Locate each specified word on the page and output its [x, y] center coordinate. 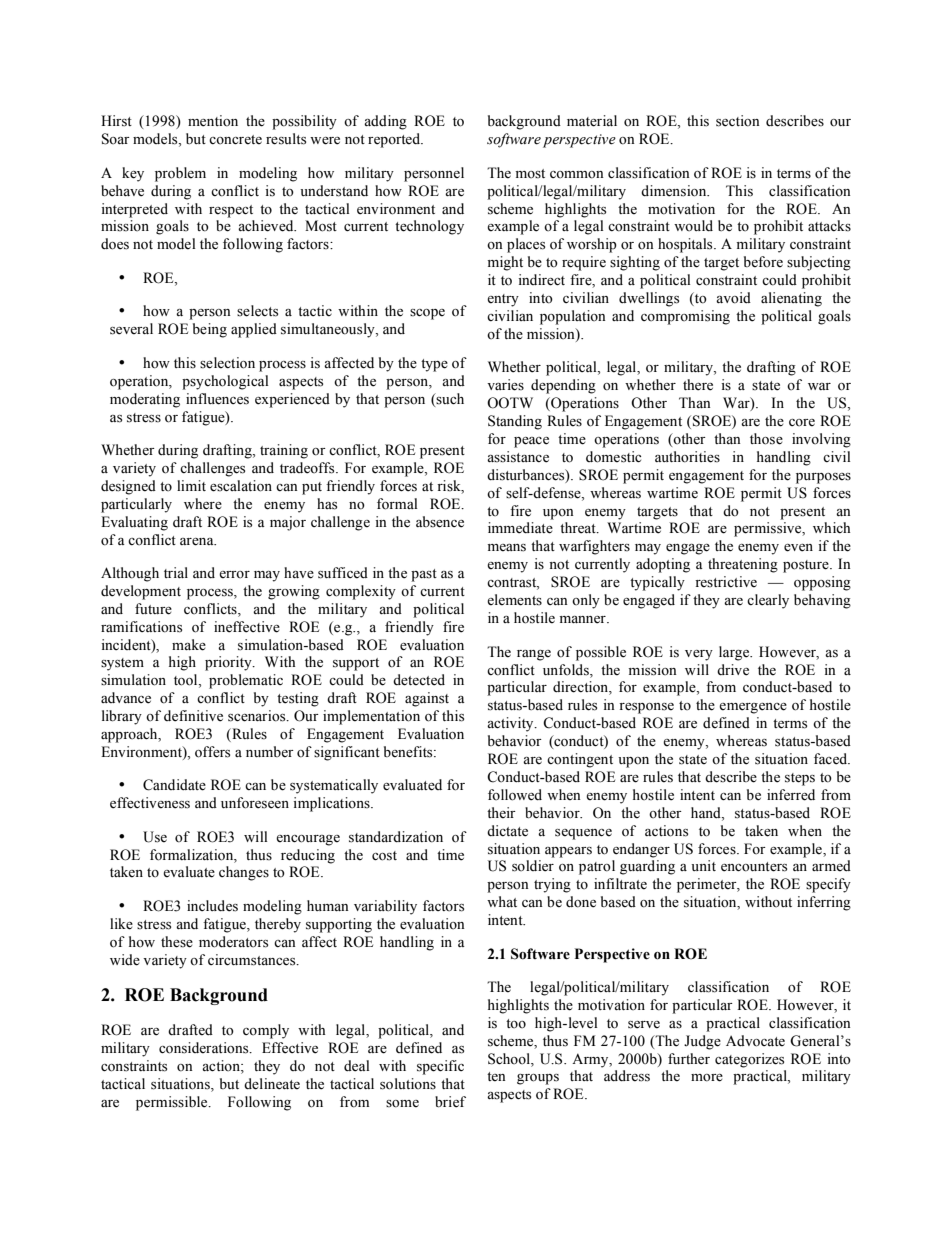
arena [198, 542]
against [427, 699]
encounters [754, 867]
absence [440, 522]
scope [427, 314]
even [798, 548]
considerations [205, 1048]
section [738, 121]
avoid [733, 298]
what [502, 901]
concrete [235, 140]
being [210, 330]
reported [395, 140]
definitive [193, 716]
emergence [753, 708]
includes [212, 906]
